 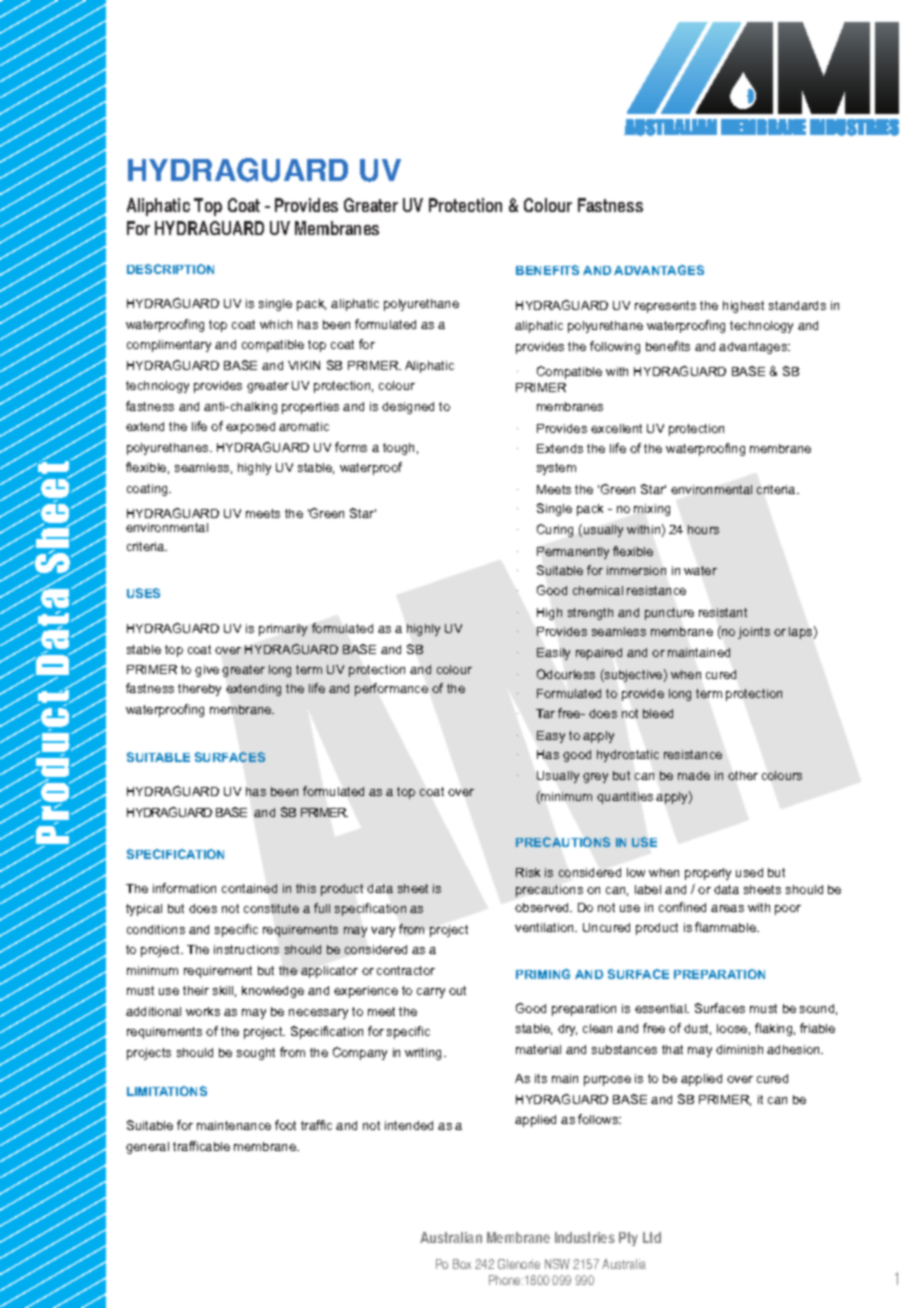 I want to click on hours, so click(x=703, y=529).
